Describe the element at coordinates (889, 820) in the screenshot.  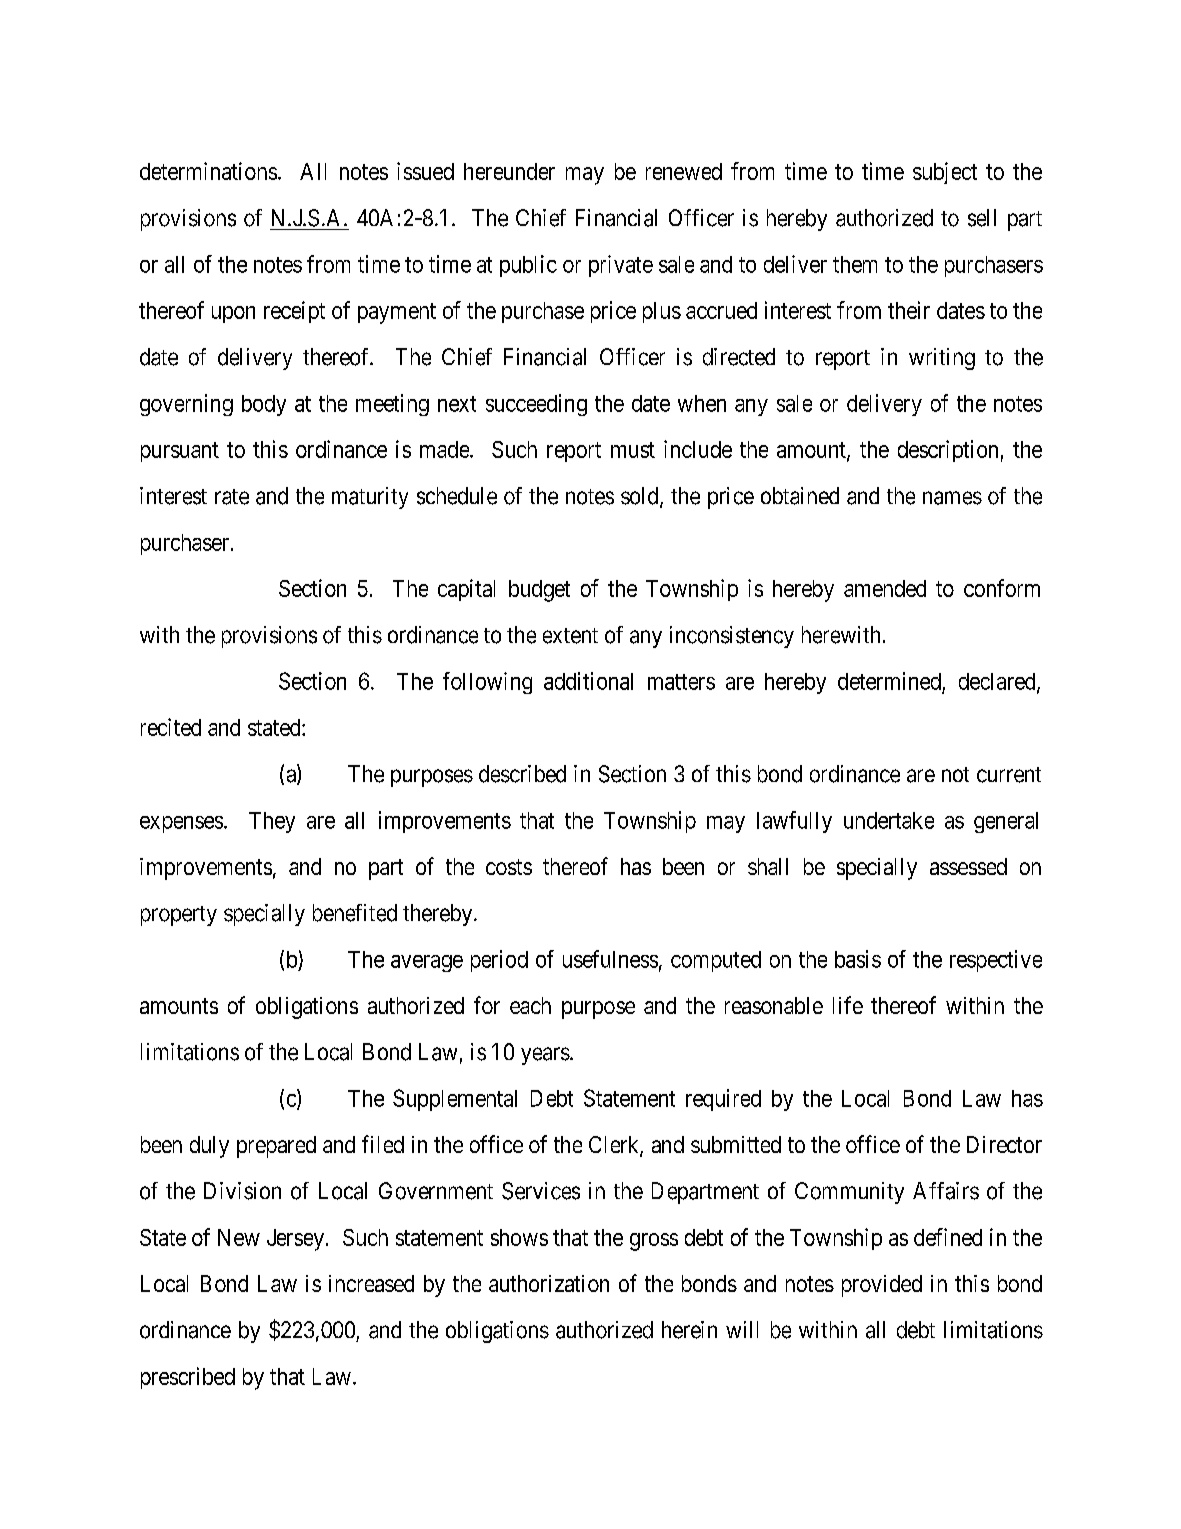
I see `undertake` at that location.
